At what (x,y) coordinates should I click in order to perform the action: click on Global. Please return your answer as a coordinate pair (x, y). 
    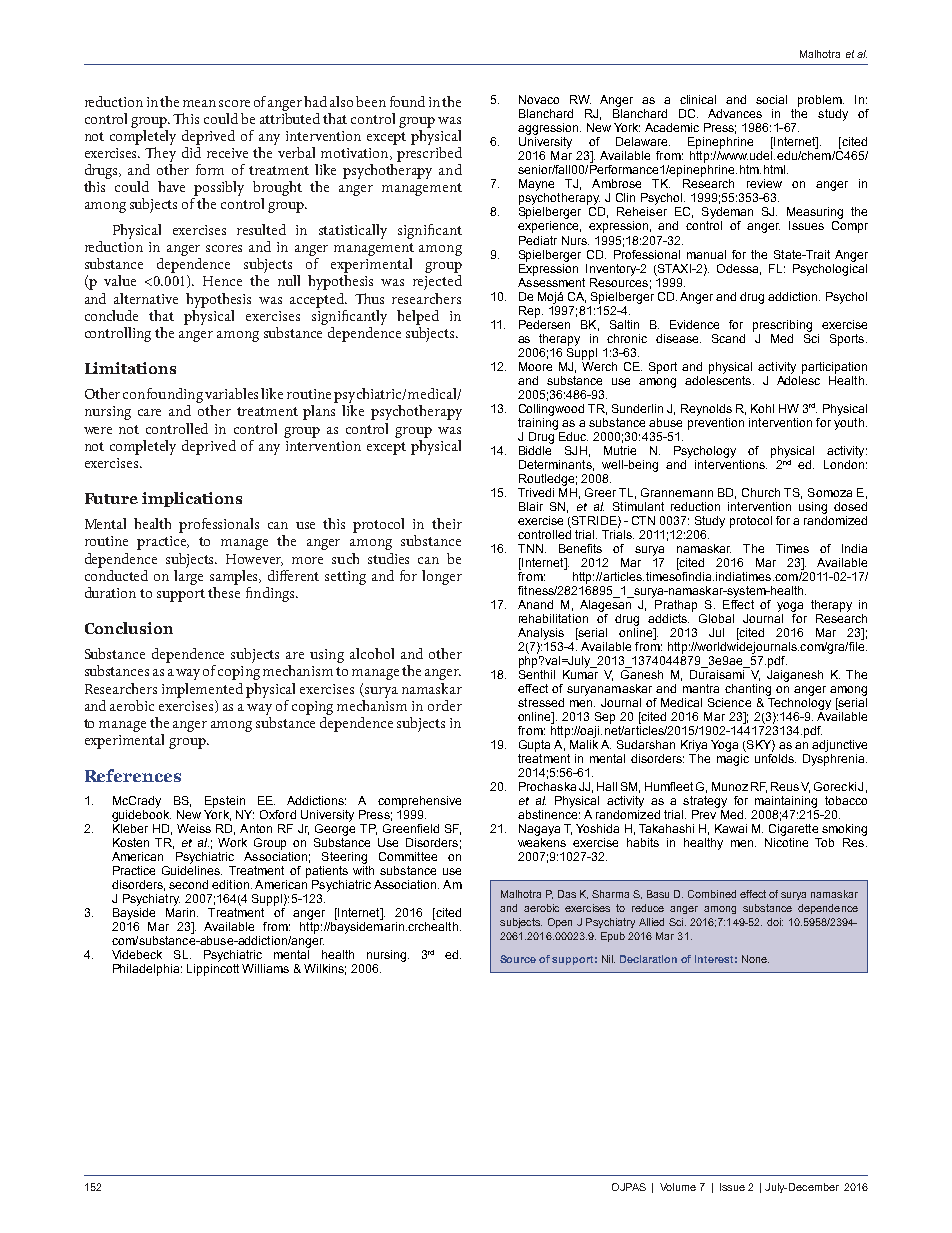
    Looking at the image, I should click on (716, 618).
